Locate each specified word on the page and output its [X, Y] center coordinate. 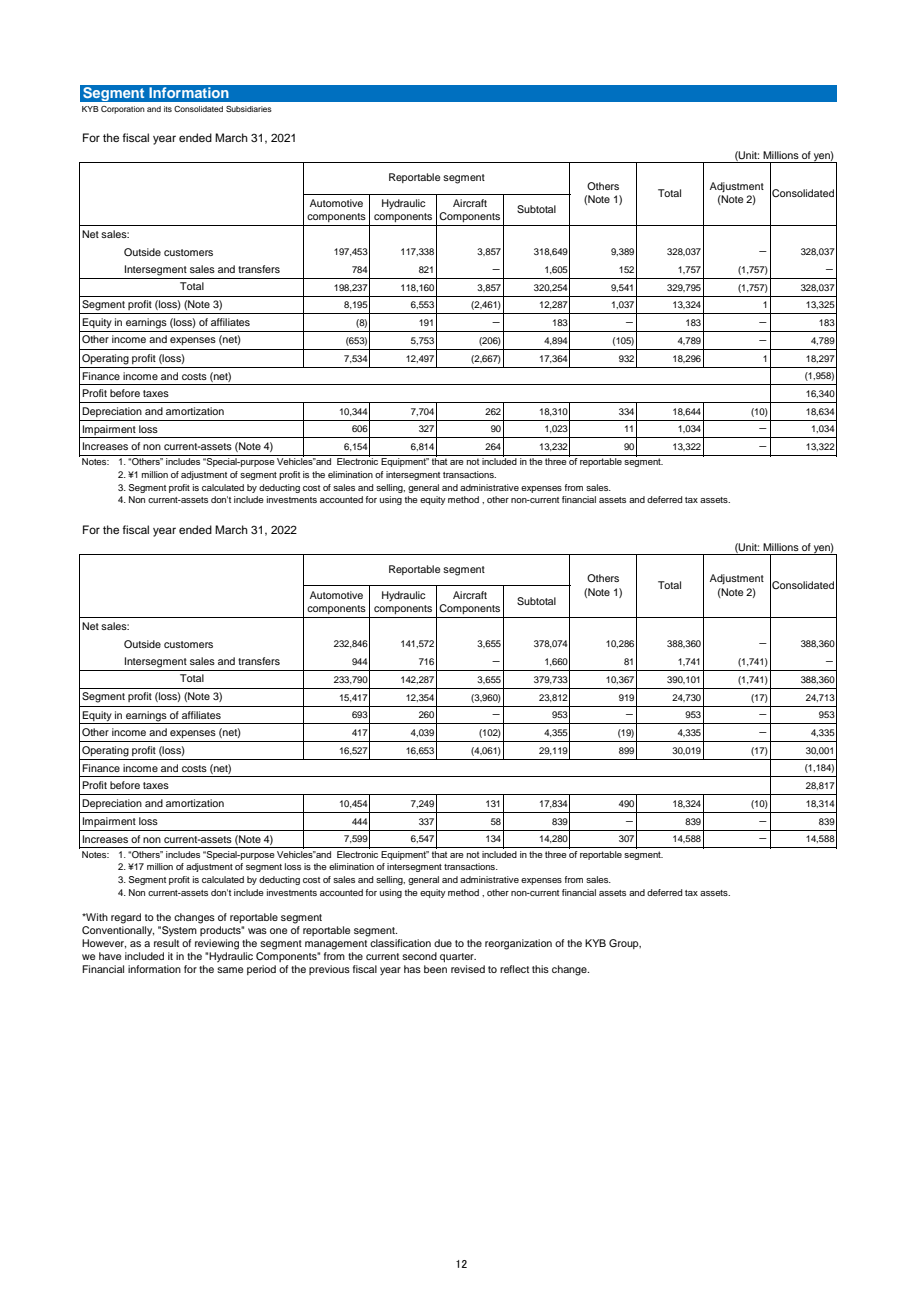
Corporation [123, 110]
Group [625, 944]
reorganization [518, 944]
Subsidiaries [249, 109]
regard [126, 918]
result [166, 943]
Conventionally [118, 931]
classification [400, 943]
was [257, 931]
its [168, 109]
